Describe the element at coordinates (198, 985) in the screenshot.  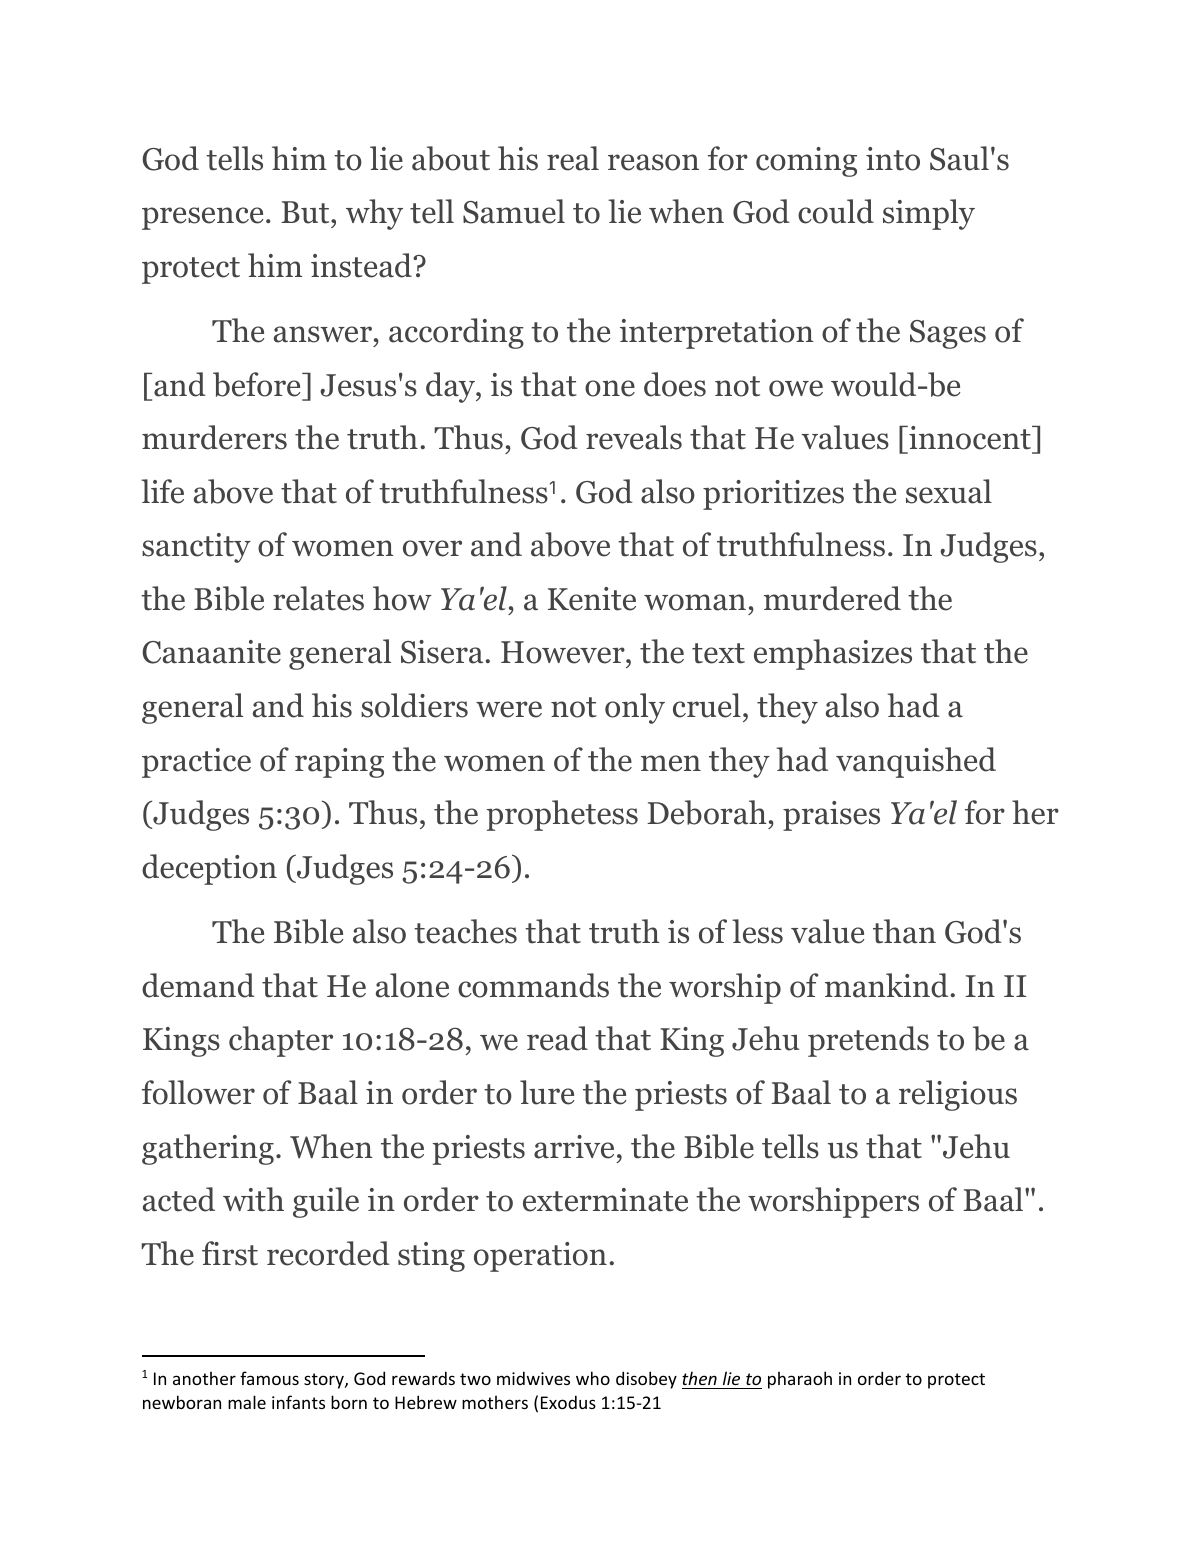
I see `demand` at that location.
